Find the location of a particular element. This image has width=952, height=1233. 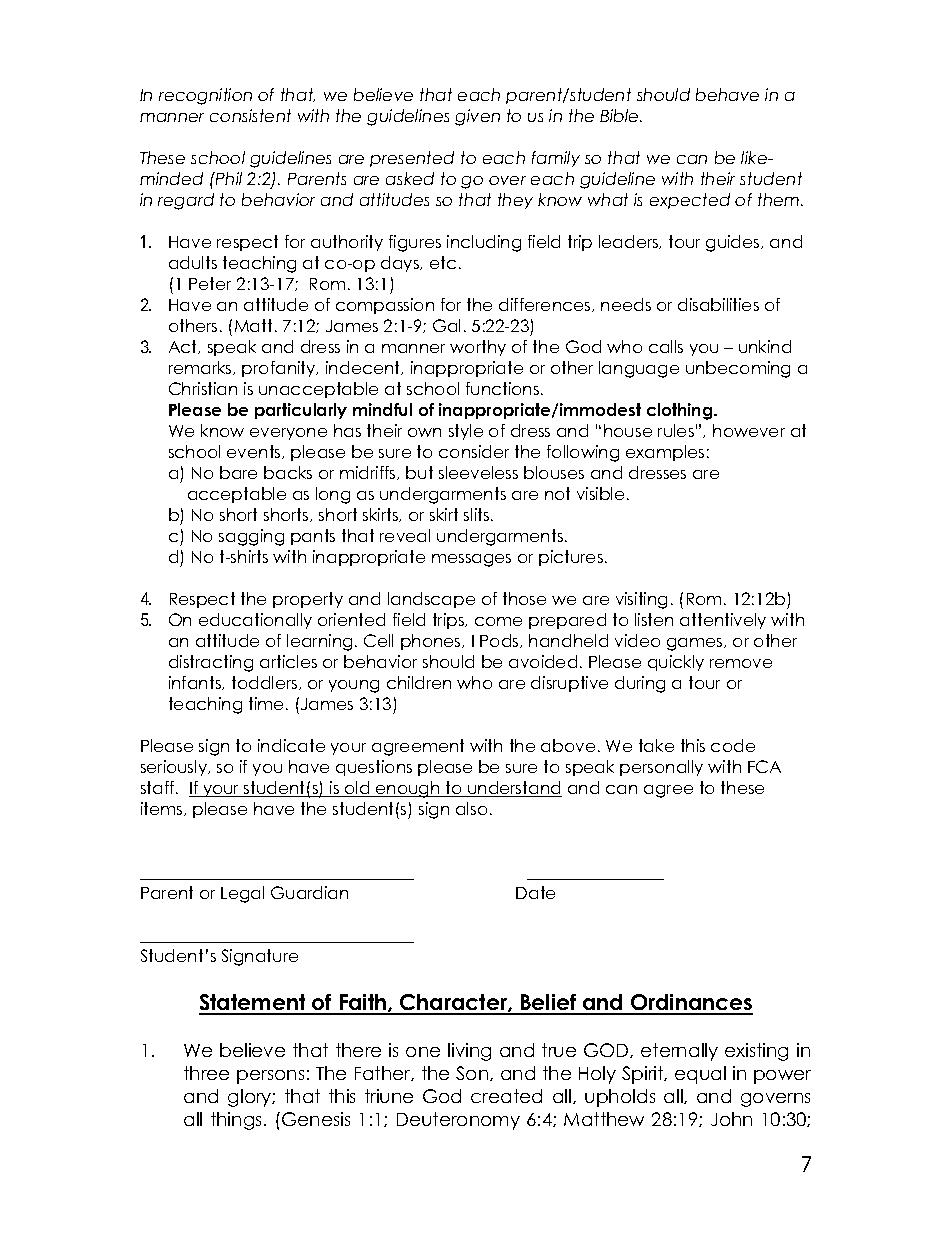

equal is located at coordinates (700, 1075).
